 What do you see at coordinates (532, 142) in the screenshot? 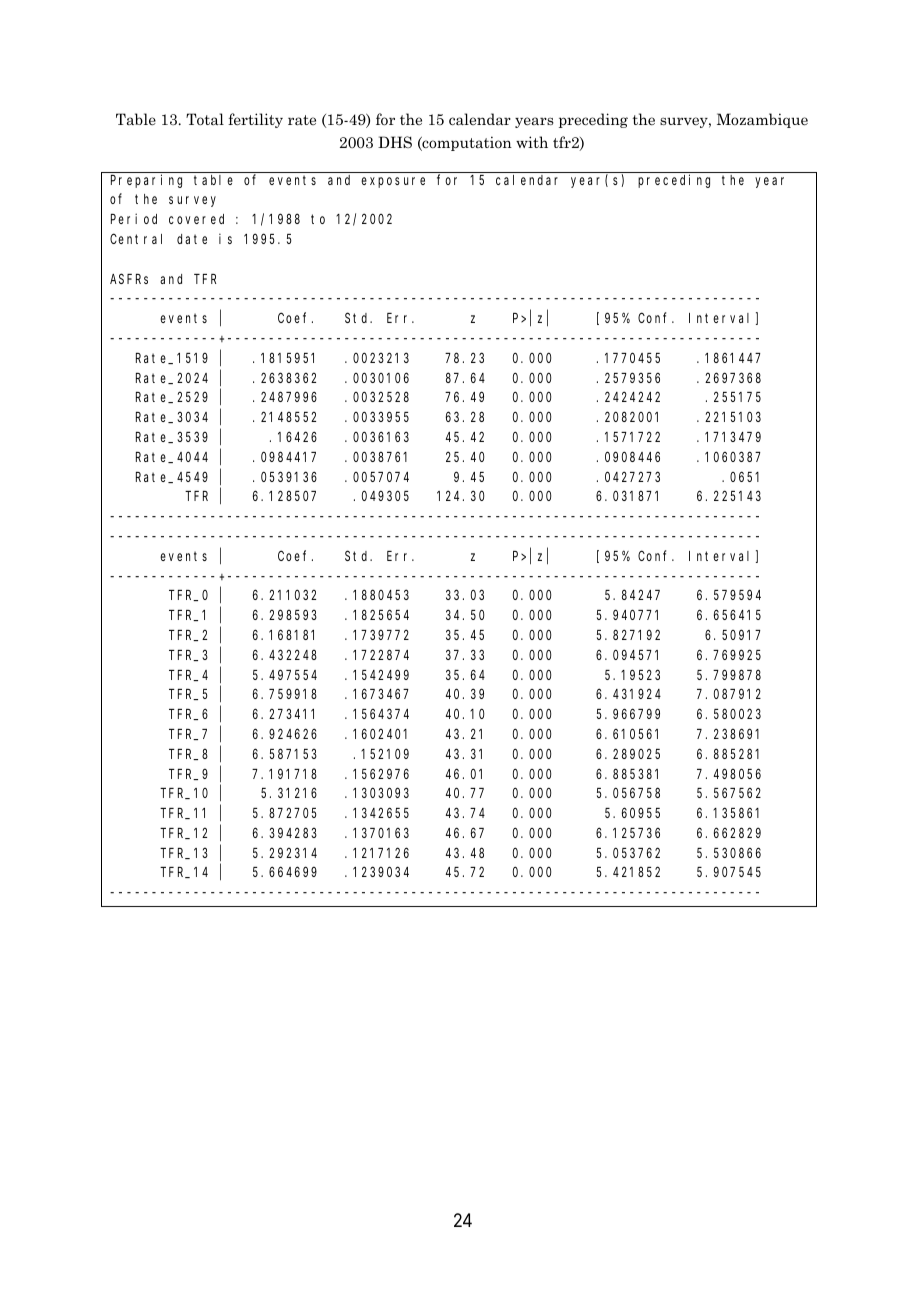
I see `with` at bounding box center [532, 142].
